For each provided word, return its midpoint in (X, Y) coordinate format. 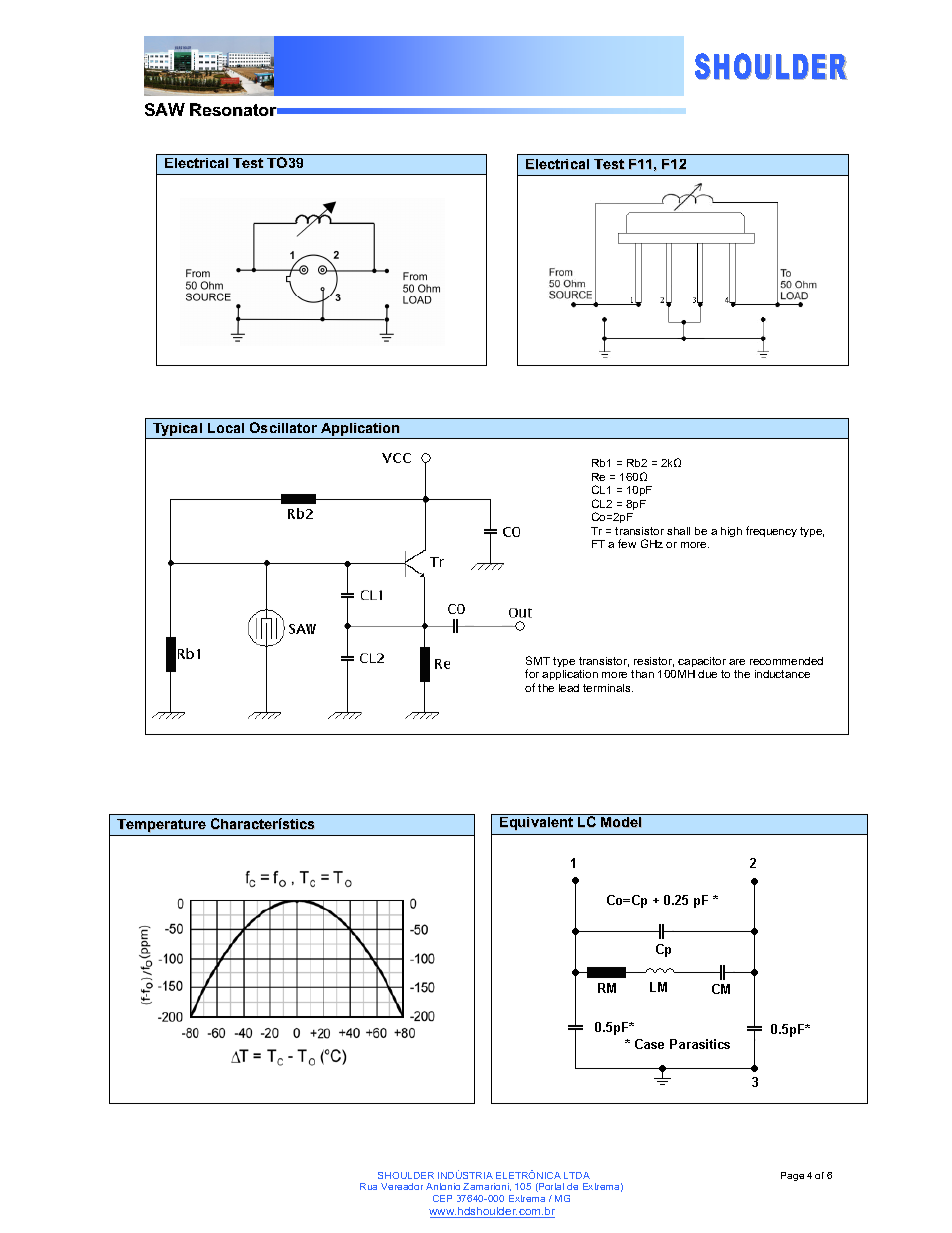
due (707, 674)
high (731, 532)
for (532, 673)
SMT (538, 660)
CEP (442, 1198)
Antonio (443, 1186)
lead (569, 688)
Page (792, 1176)
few (627, 543)
